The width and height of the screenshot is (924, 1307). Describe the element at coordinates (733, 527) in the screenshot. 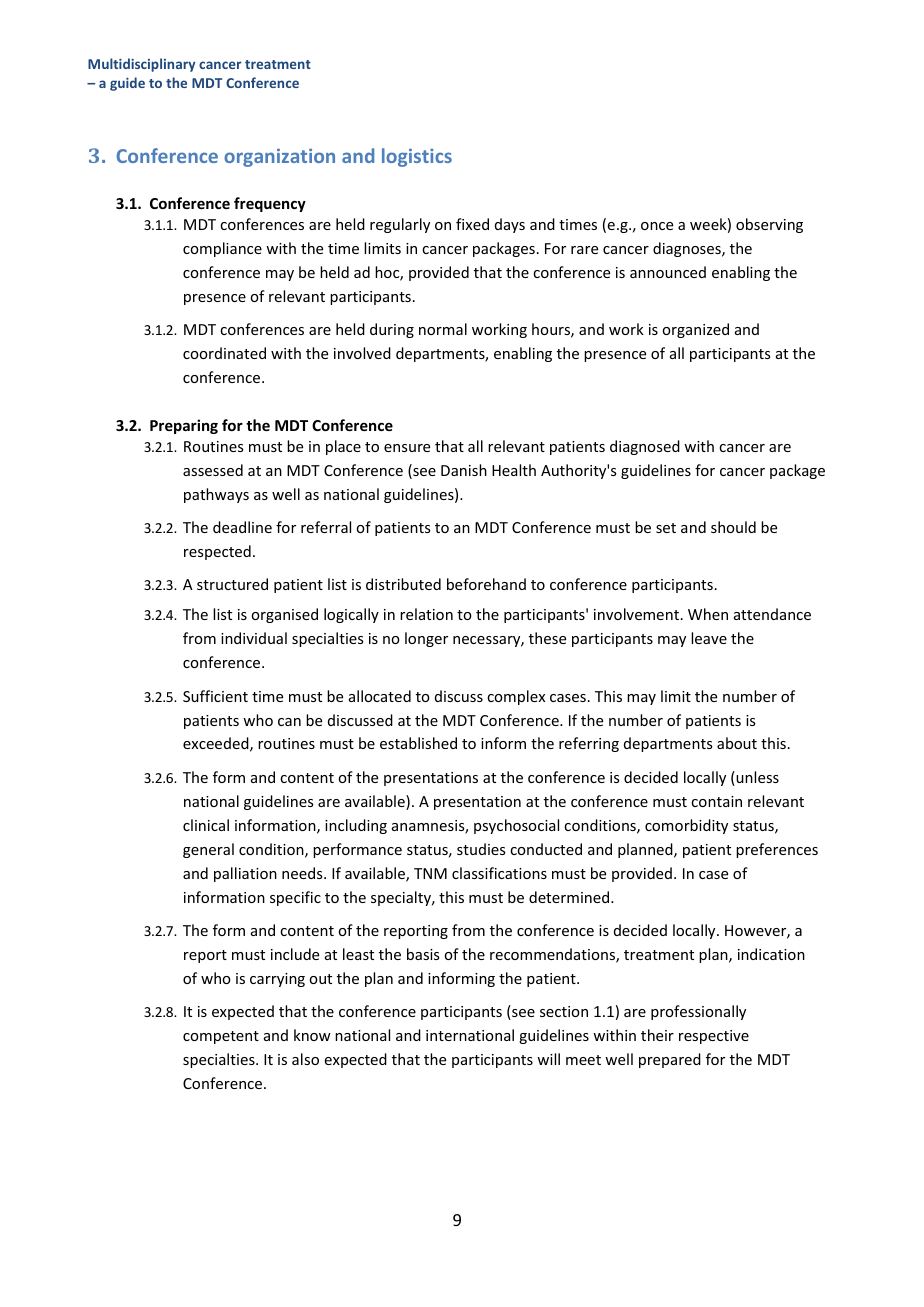

I see `should` at that location.
